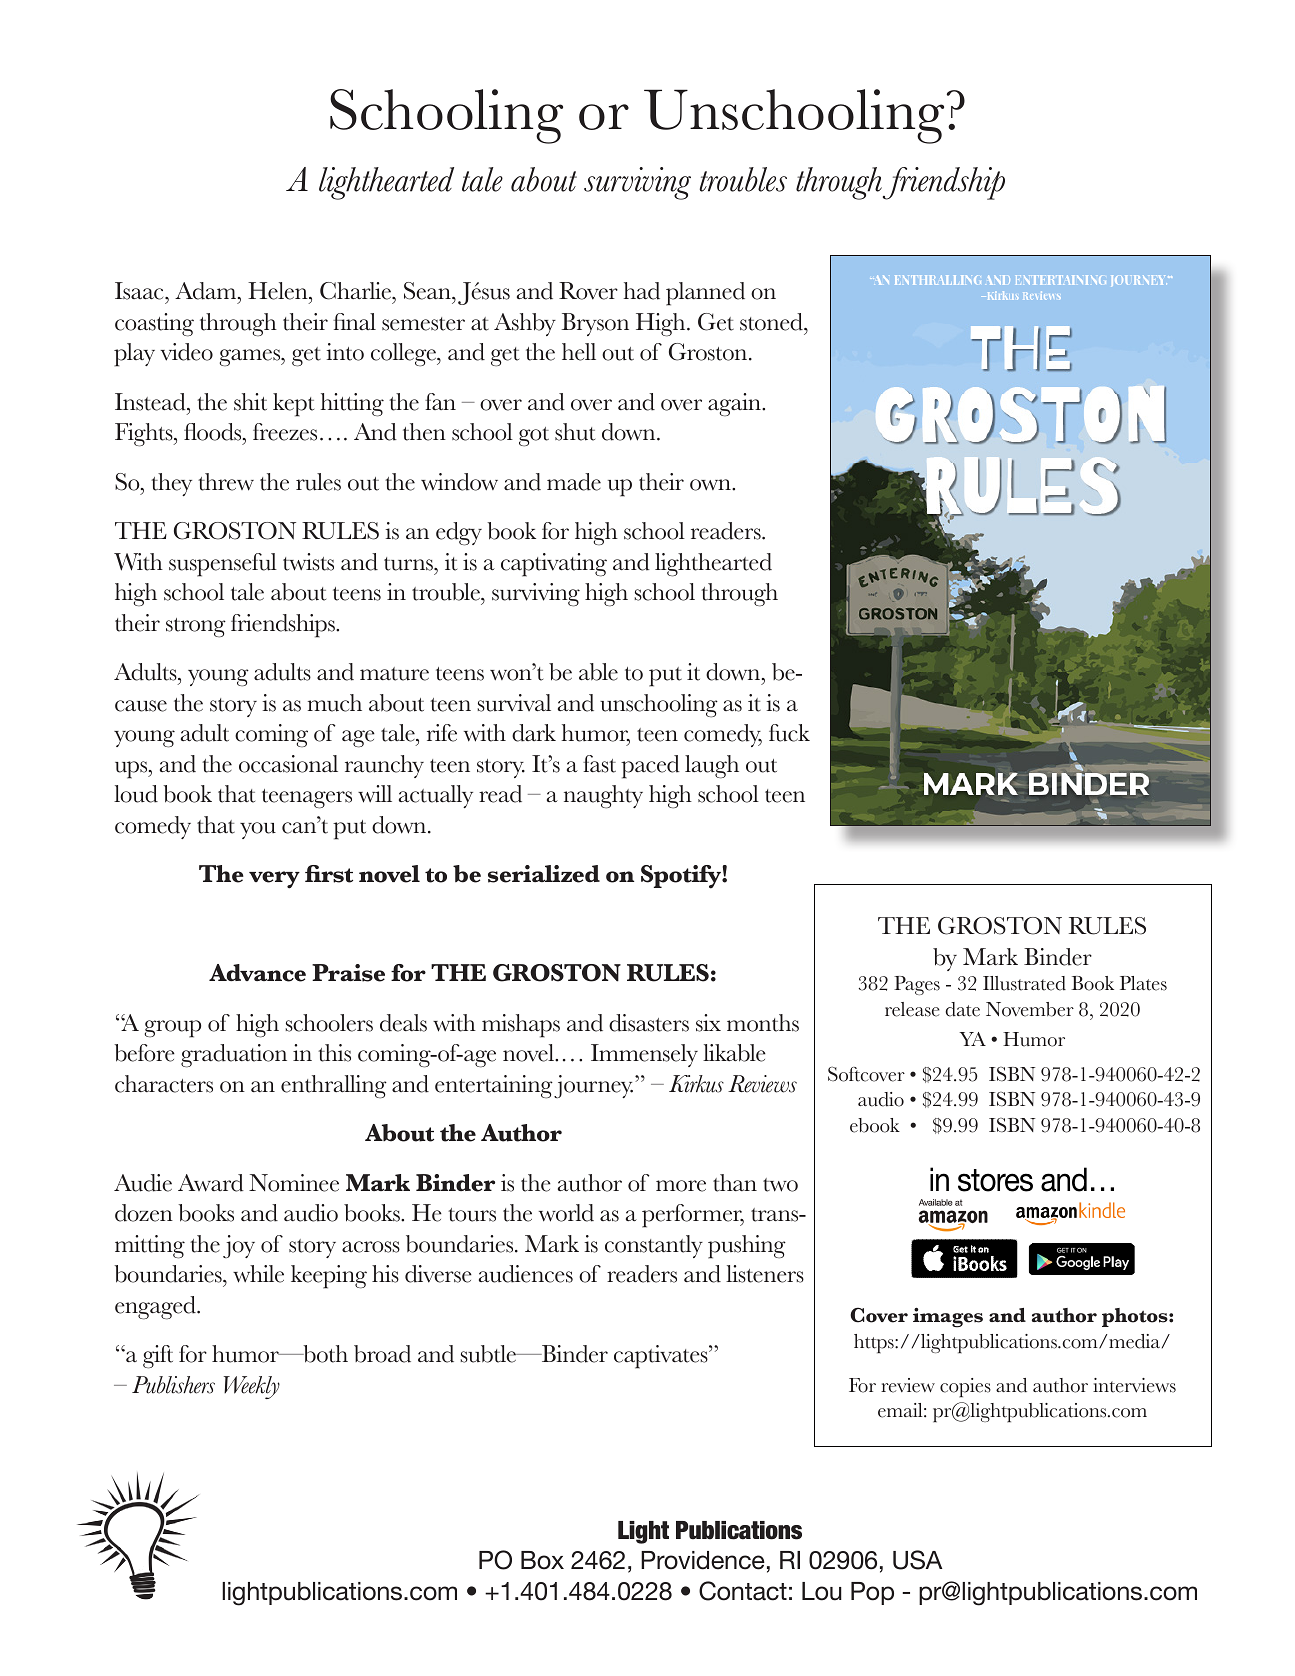 The image size is (1295, 1676). I want to click on Helen, so click(279, 291).
